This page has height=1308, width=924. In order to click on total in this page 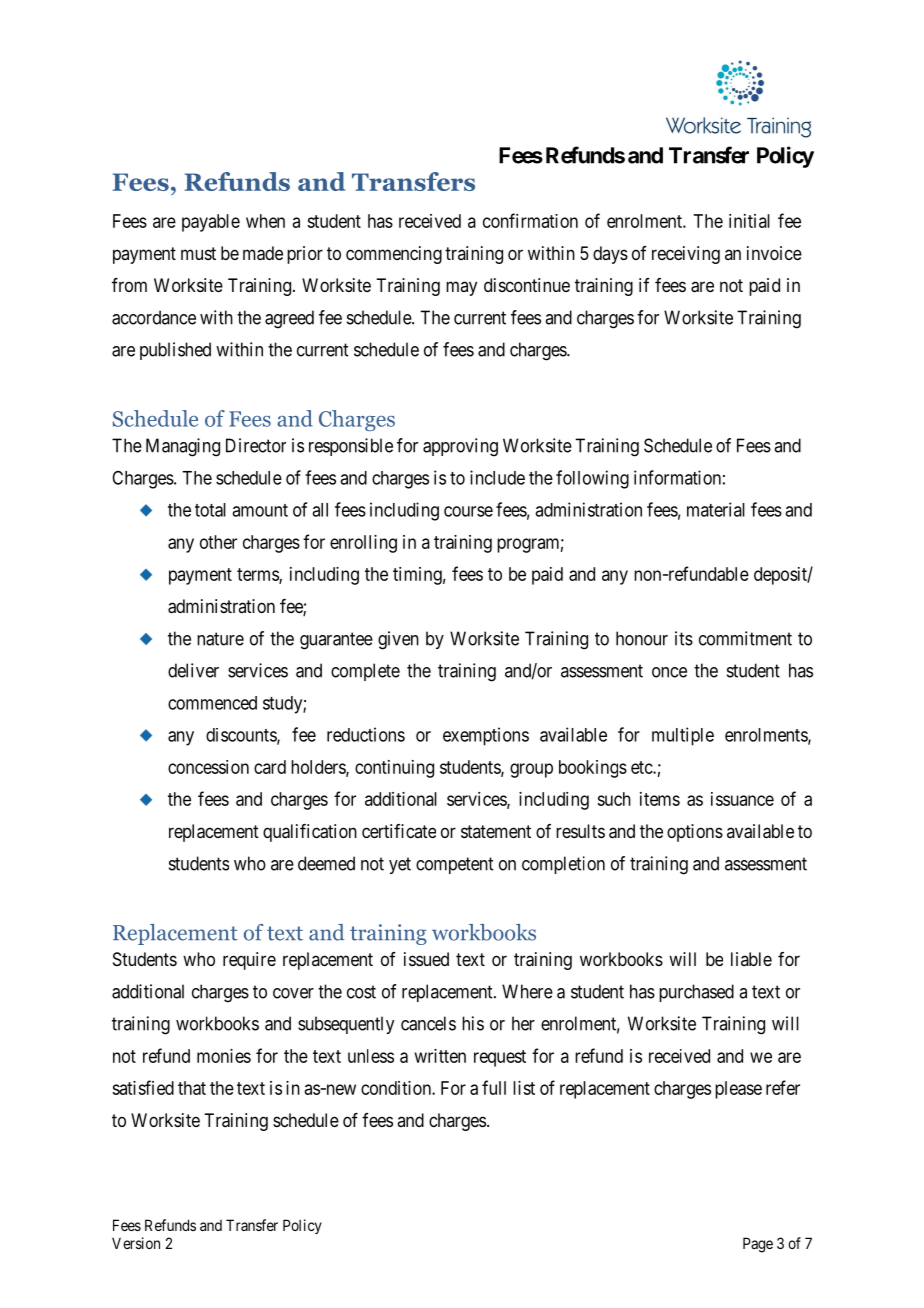, I will do `click(210, 510)`.
